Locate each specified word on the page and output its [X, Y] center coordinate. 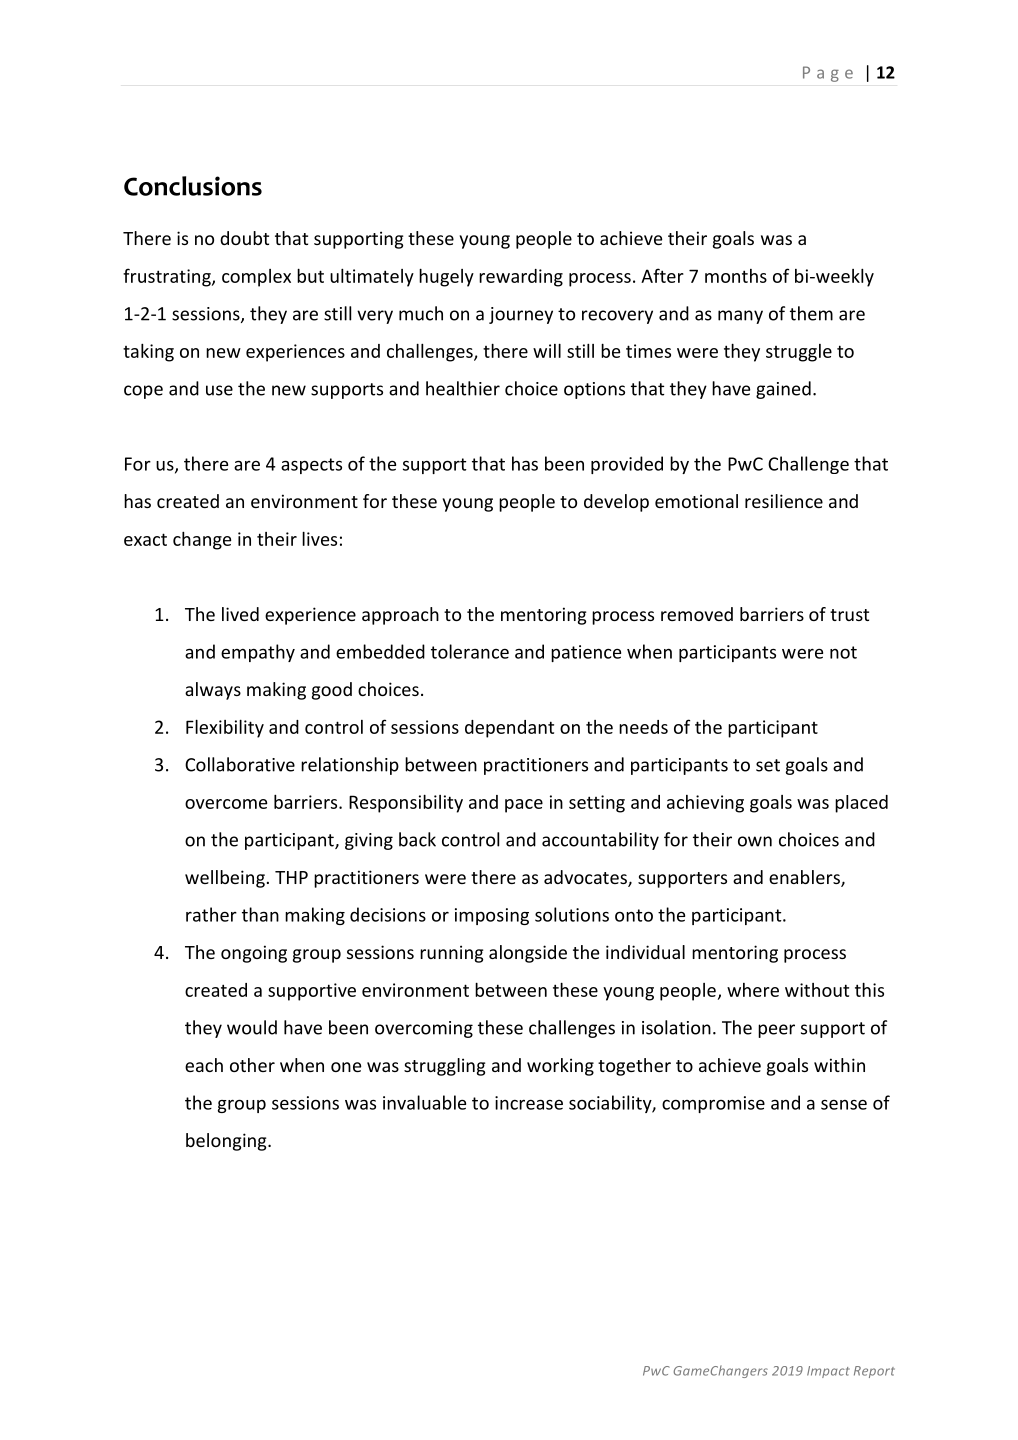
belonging [227, 1142]
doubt [244, 238]
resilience [784, 501]
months [736, 276]
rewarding [521, 278]
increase [529, 1103]
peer [776, 1031]
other [252, 1065]
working [560, 1067]
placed [861, 804]
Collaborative [240, 764]
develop [616, 503]
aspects [311, 466]
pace [524, 806]
